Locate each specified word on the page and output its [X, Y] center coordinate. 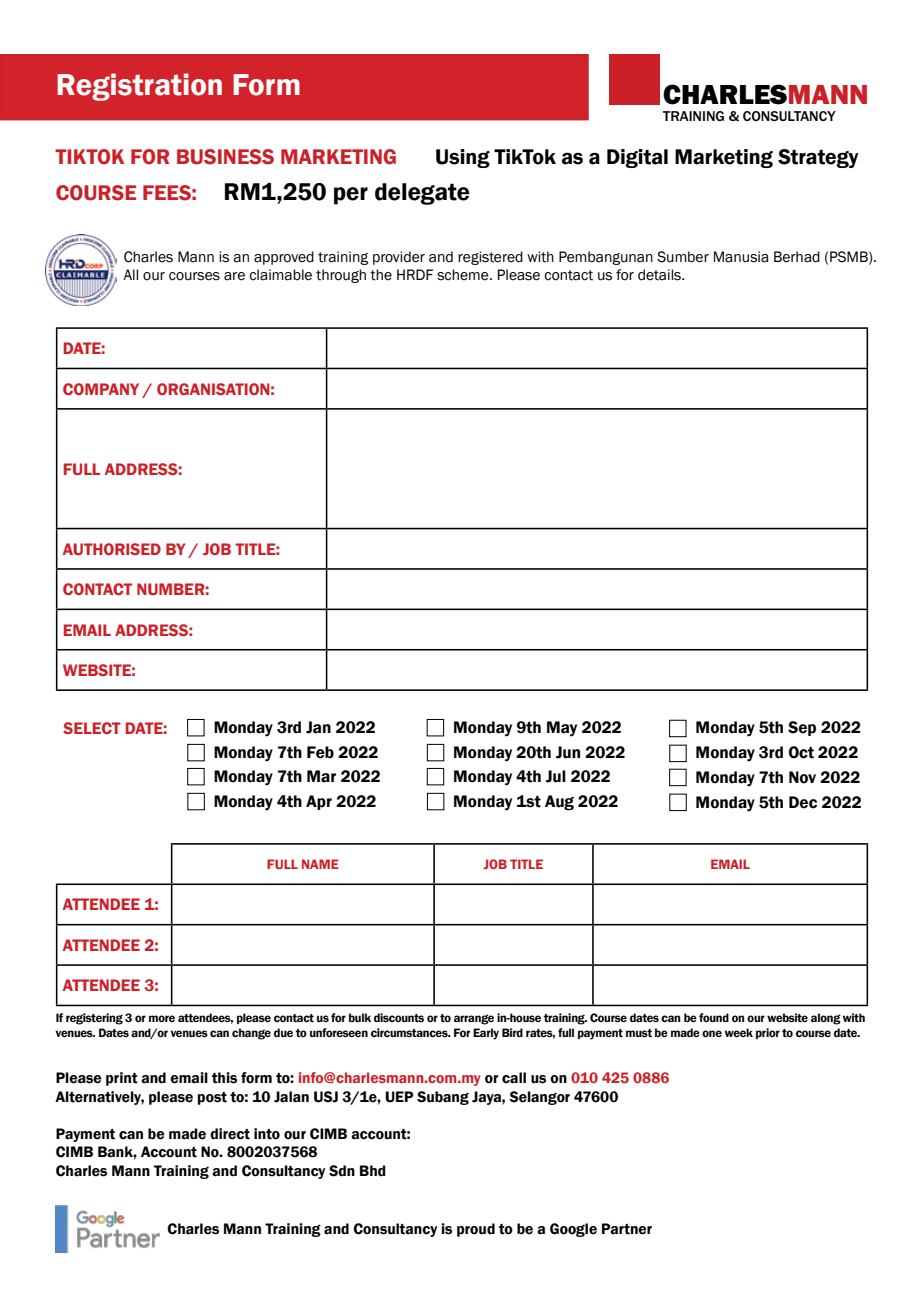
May [562, 729]
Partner [627, 1229]
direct [230, 1134]
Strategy [818, 158]
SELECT [92, 728]
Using [463, 158]
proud [476, 1230]
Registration [139, 87]
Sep [802, 728]
